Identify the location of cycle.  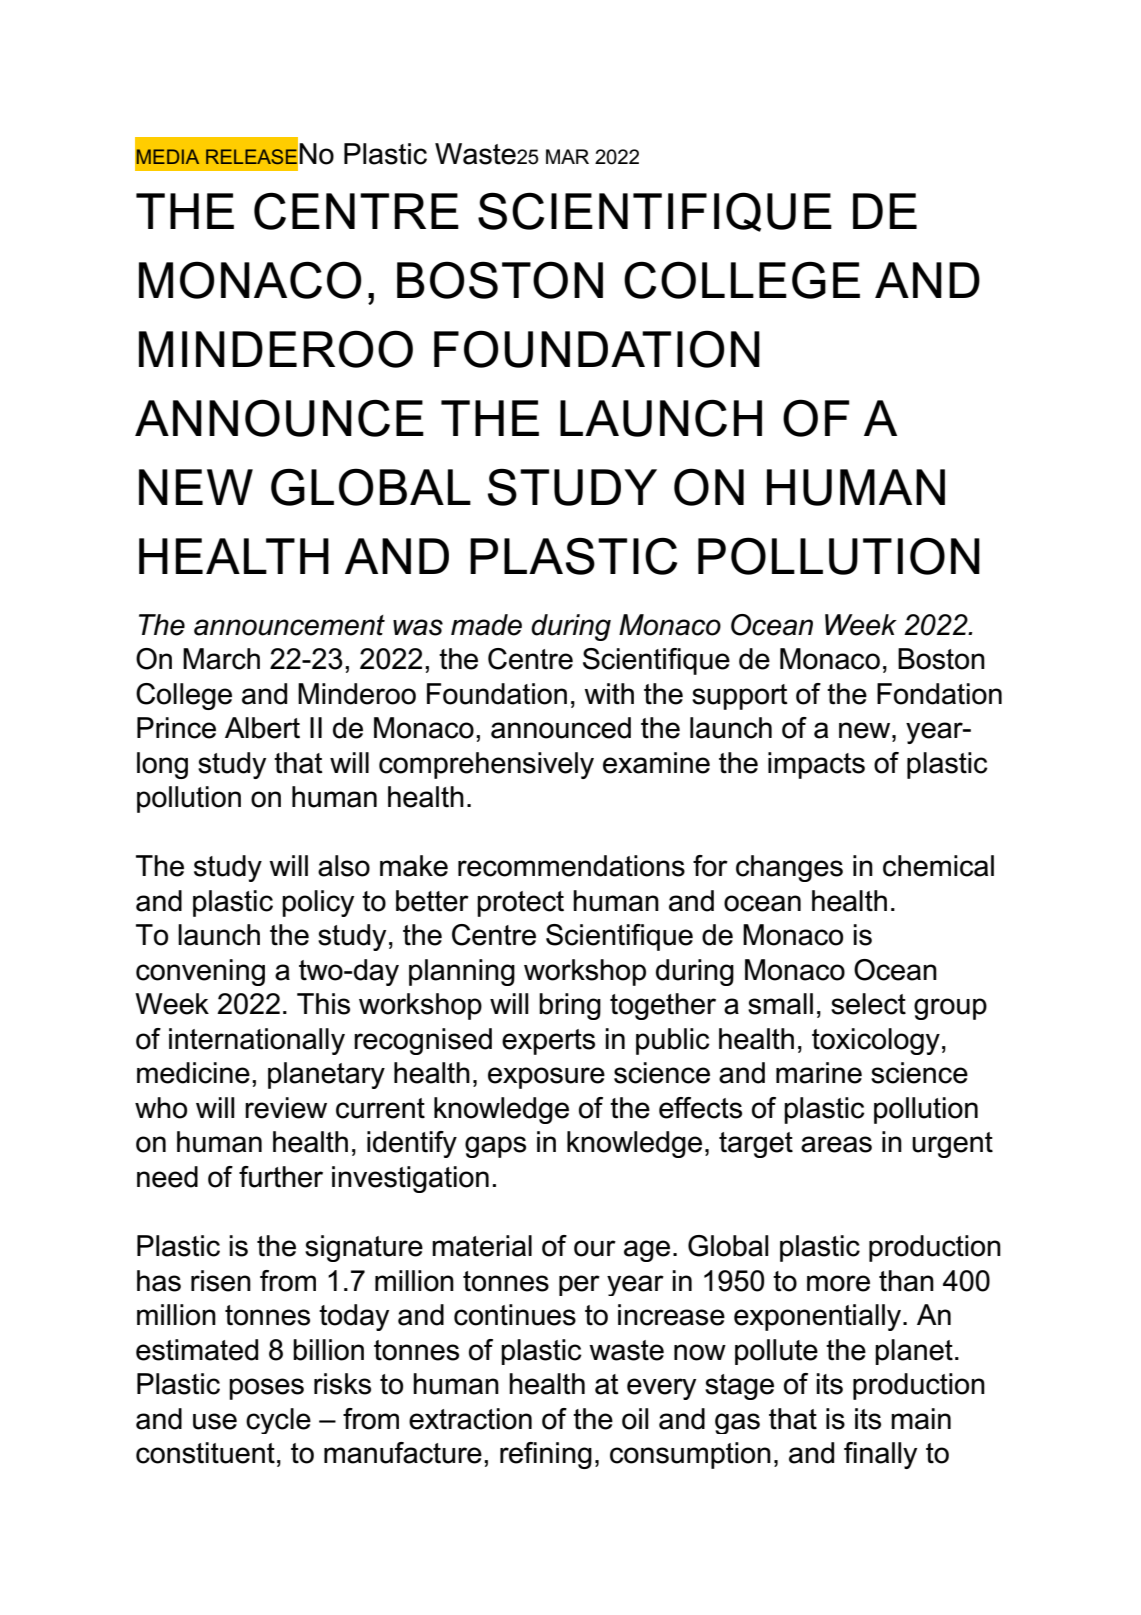
(278, 1421).
